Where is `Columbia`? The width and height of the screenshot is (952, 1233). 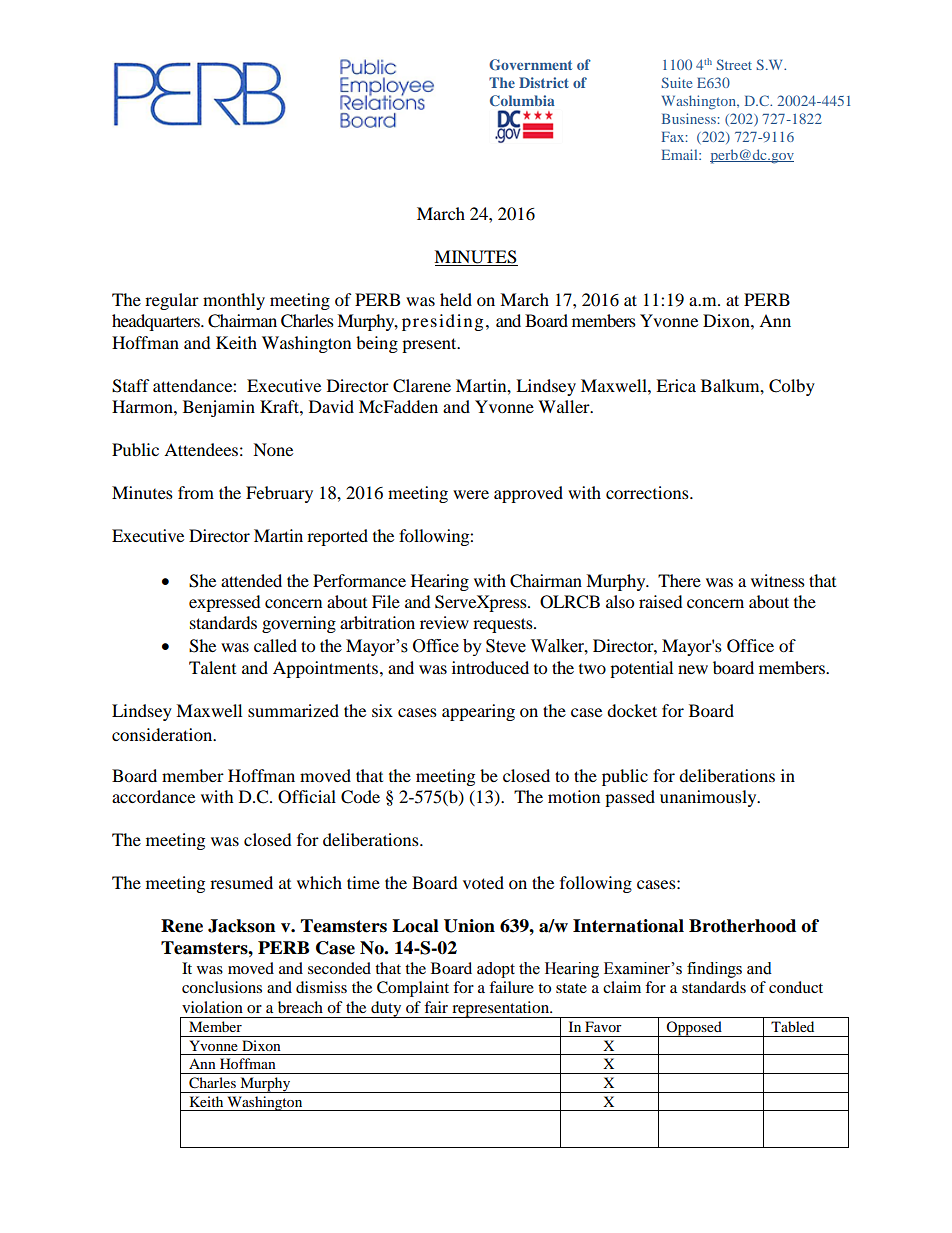
Columbia is located at coordinates (522, 100).
